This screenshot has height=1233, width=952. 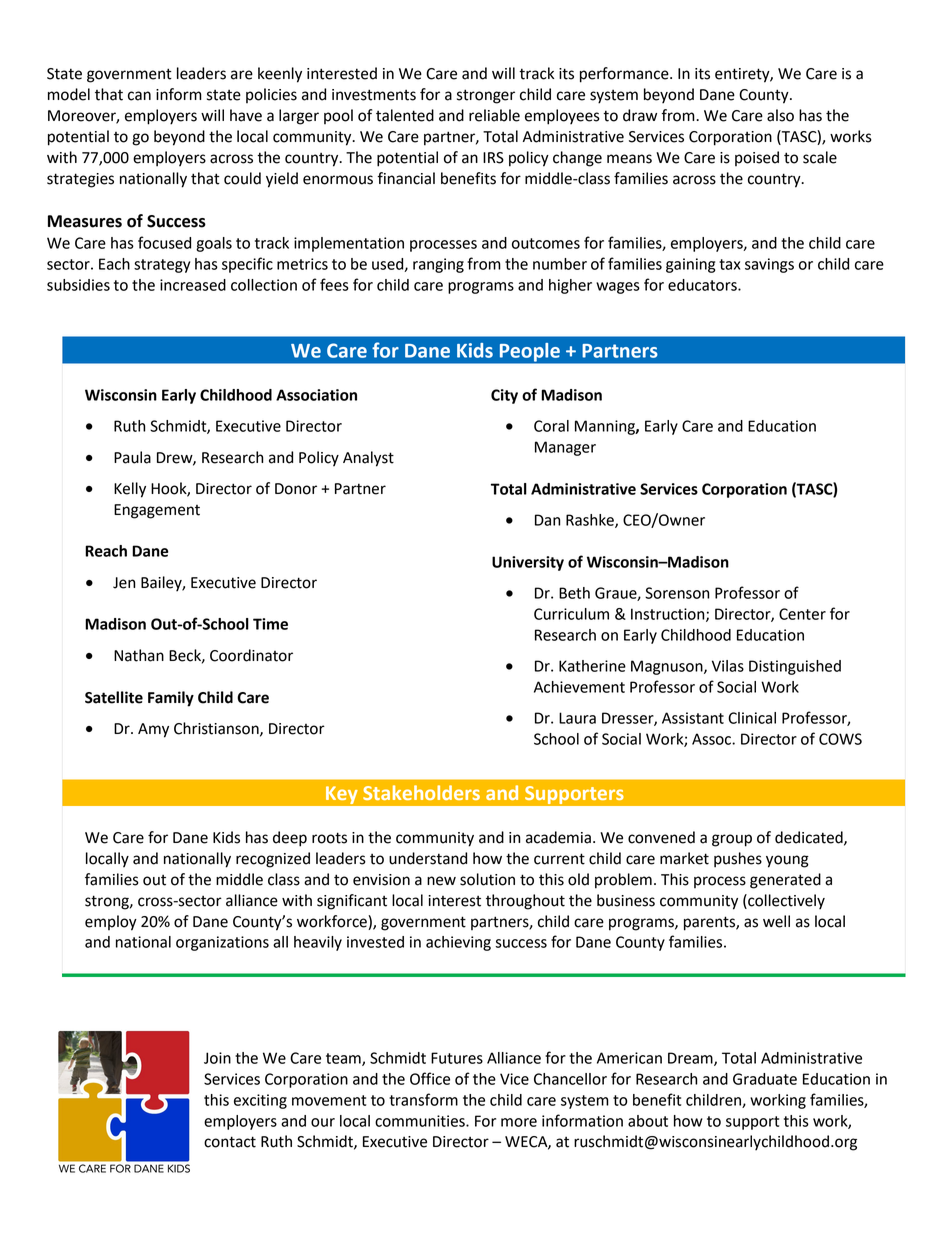 What do you see at coordinates (504, 396) in the screenshot?
I see `City` at bounding box center [504, 396].
